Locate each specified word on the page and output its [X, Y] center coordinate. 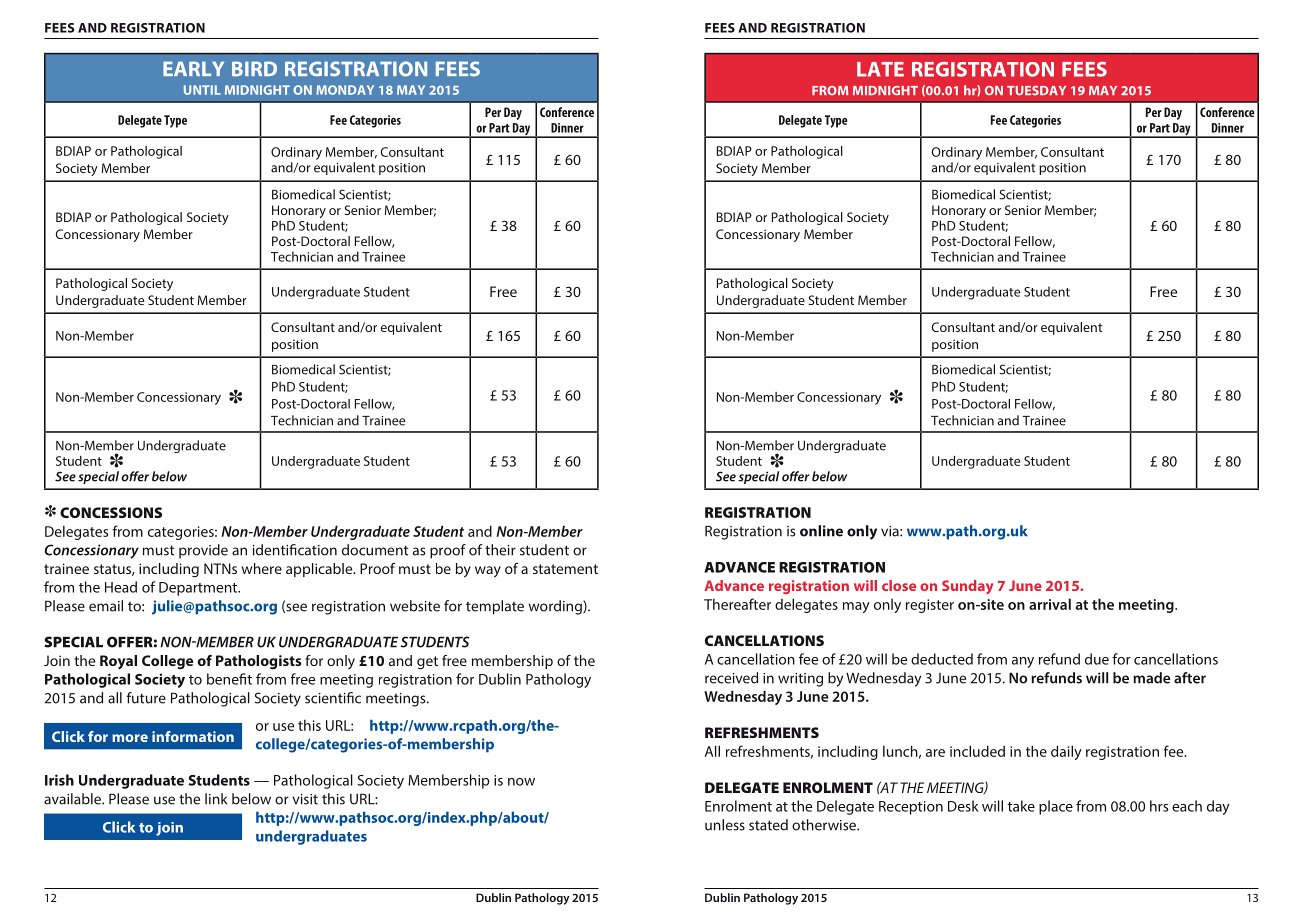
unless [725, 825]
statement [565, 569]
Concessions [111, 512]
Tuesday [1036, 91]
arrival [1050, 604]
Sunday [967, 587]
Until [202, 90]
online [821, 531]
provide [203, 551]
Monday [345, 90]
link [216, 799]
